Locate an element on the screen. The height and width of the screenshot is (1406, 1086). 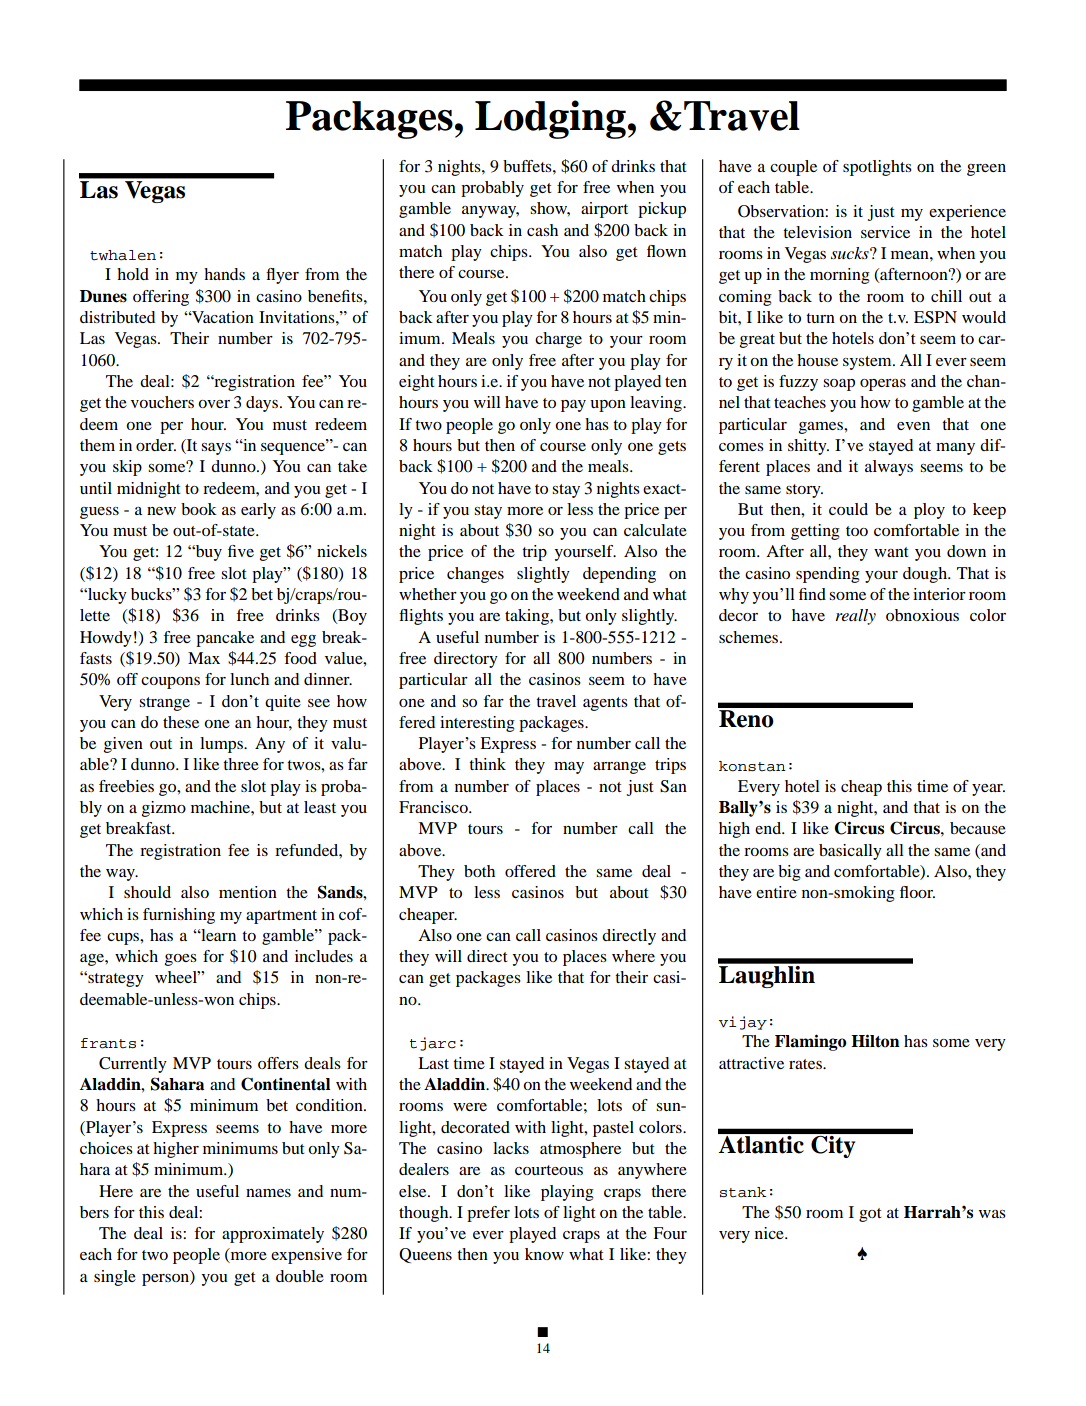
floor is located at coordinates (917, 892).
